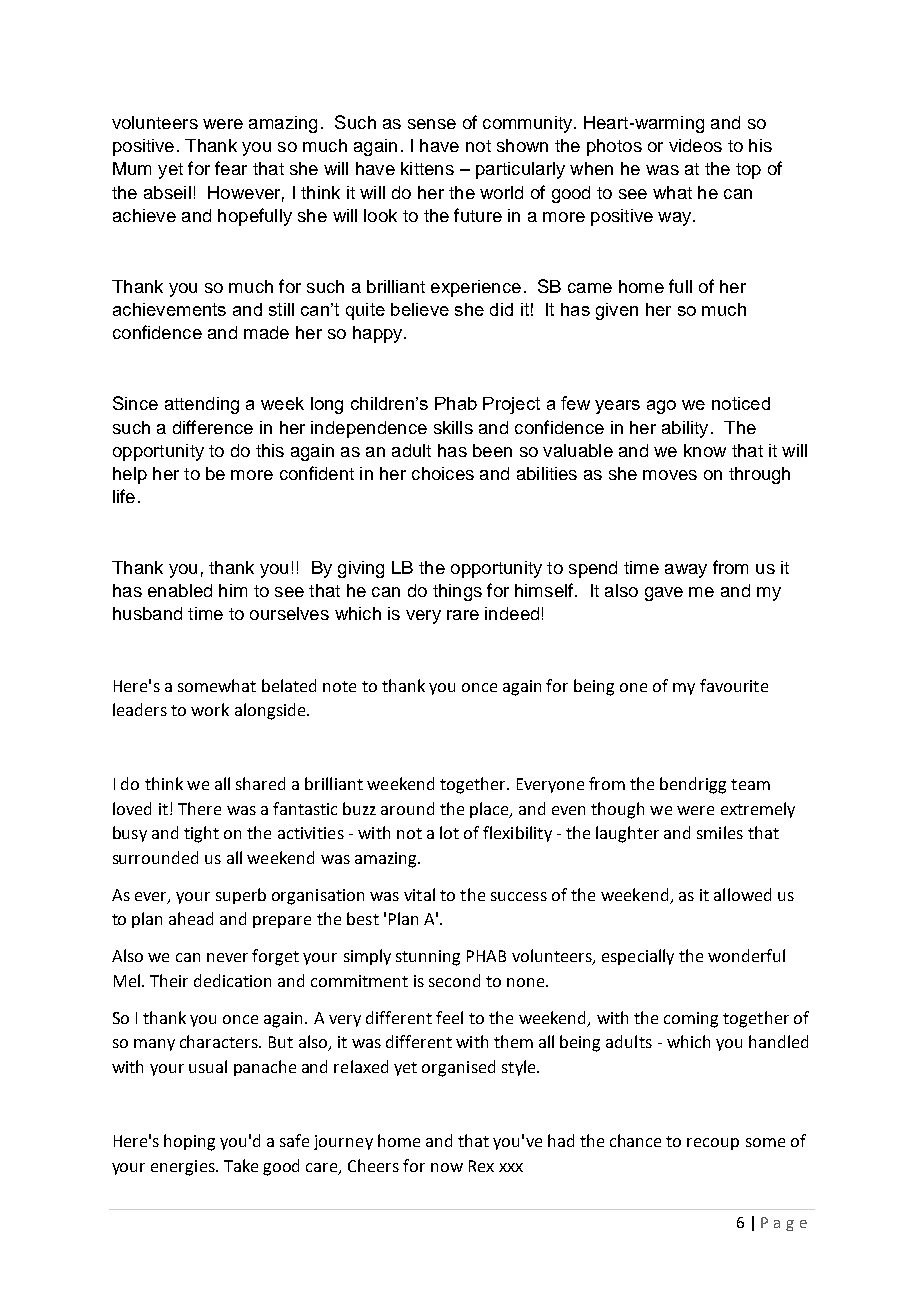  What do you see at coordinates (432, 124) in the page?
I see `sense` at bounding box center [432, 124].
